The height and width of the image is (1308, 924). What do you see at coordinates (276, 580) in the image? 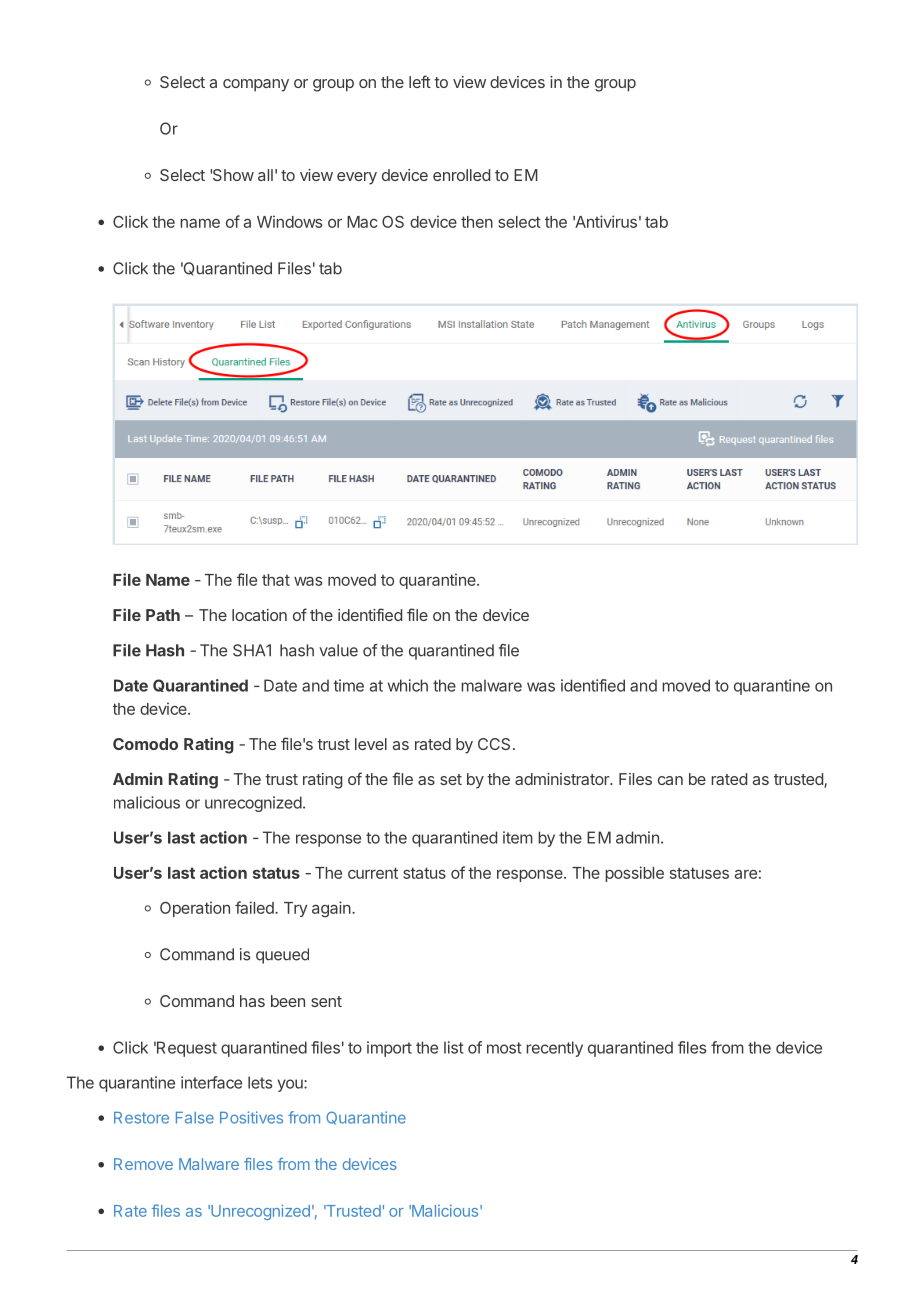
I see `that` at bounding box center [276, 580].
